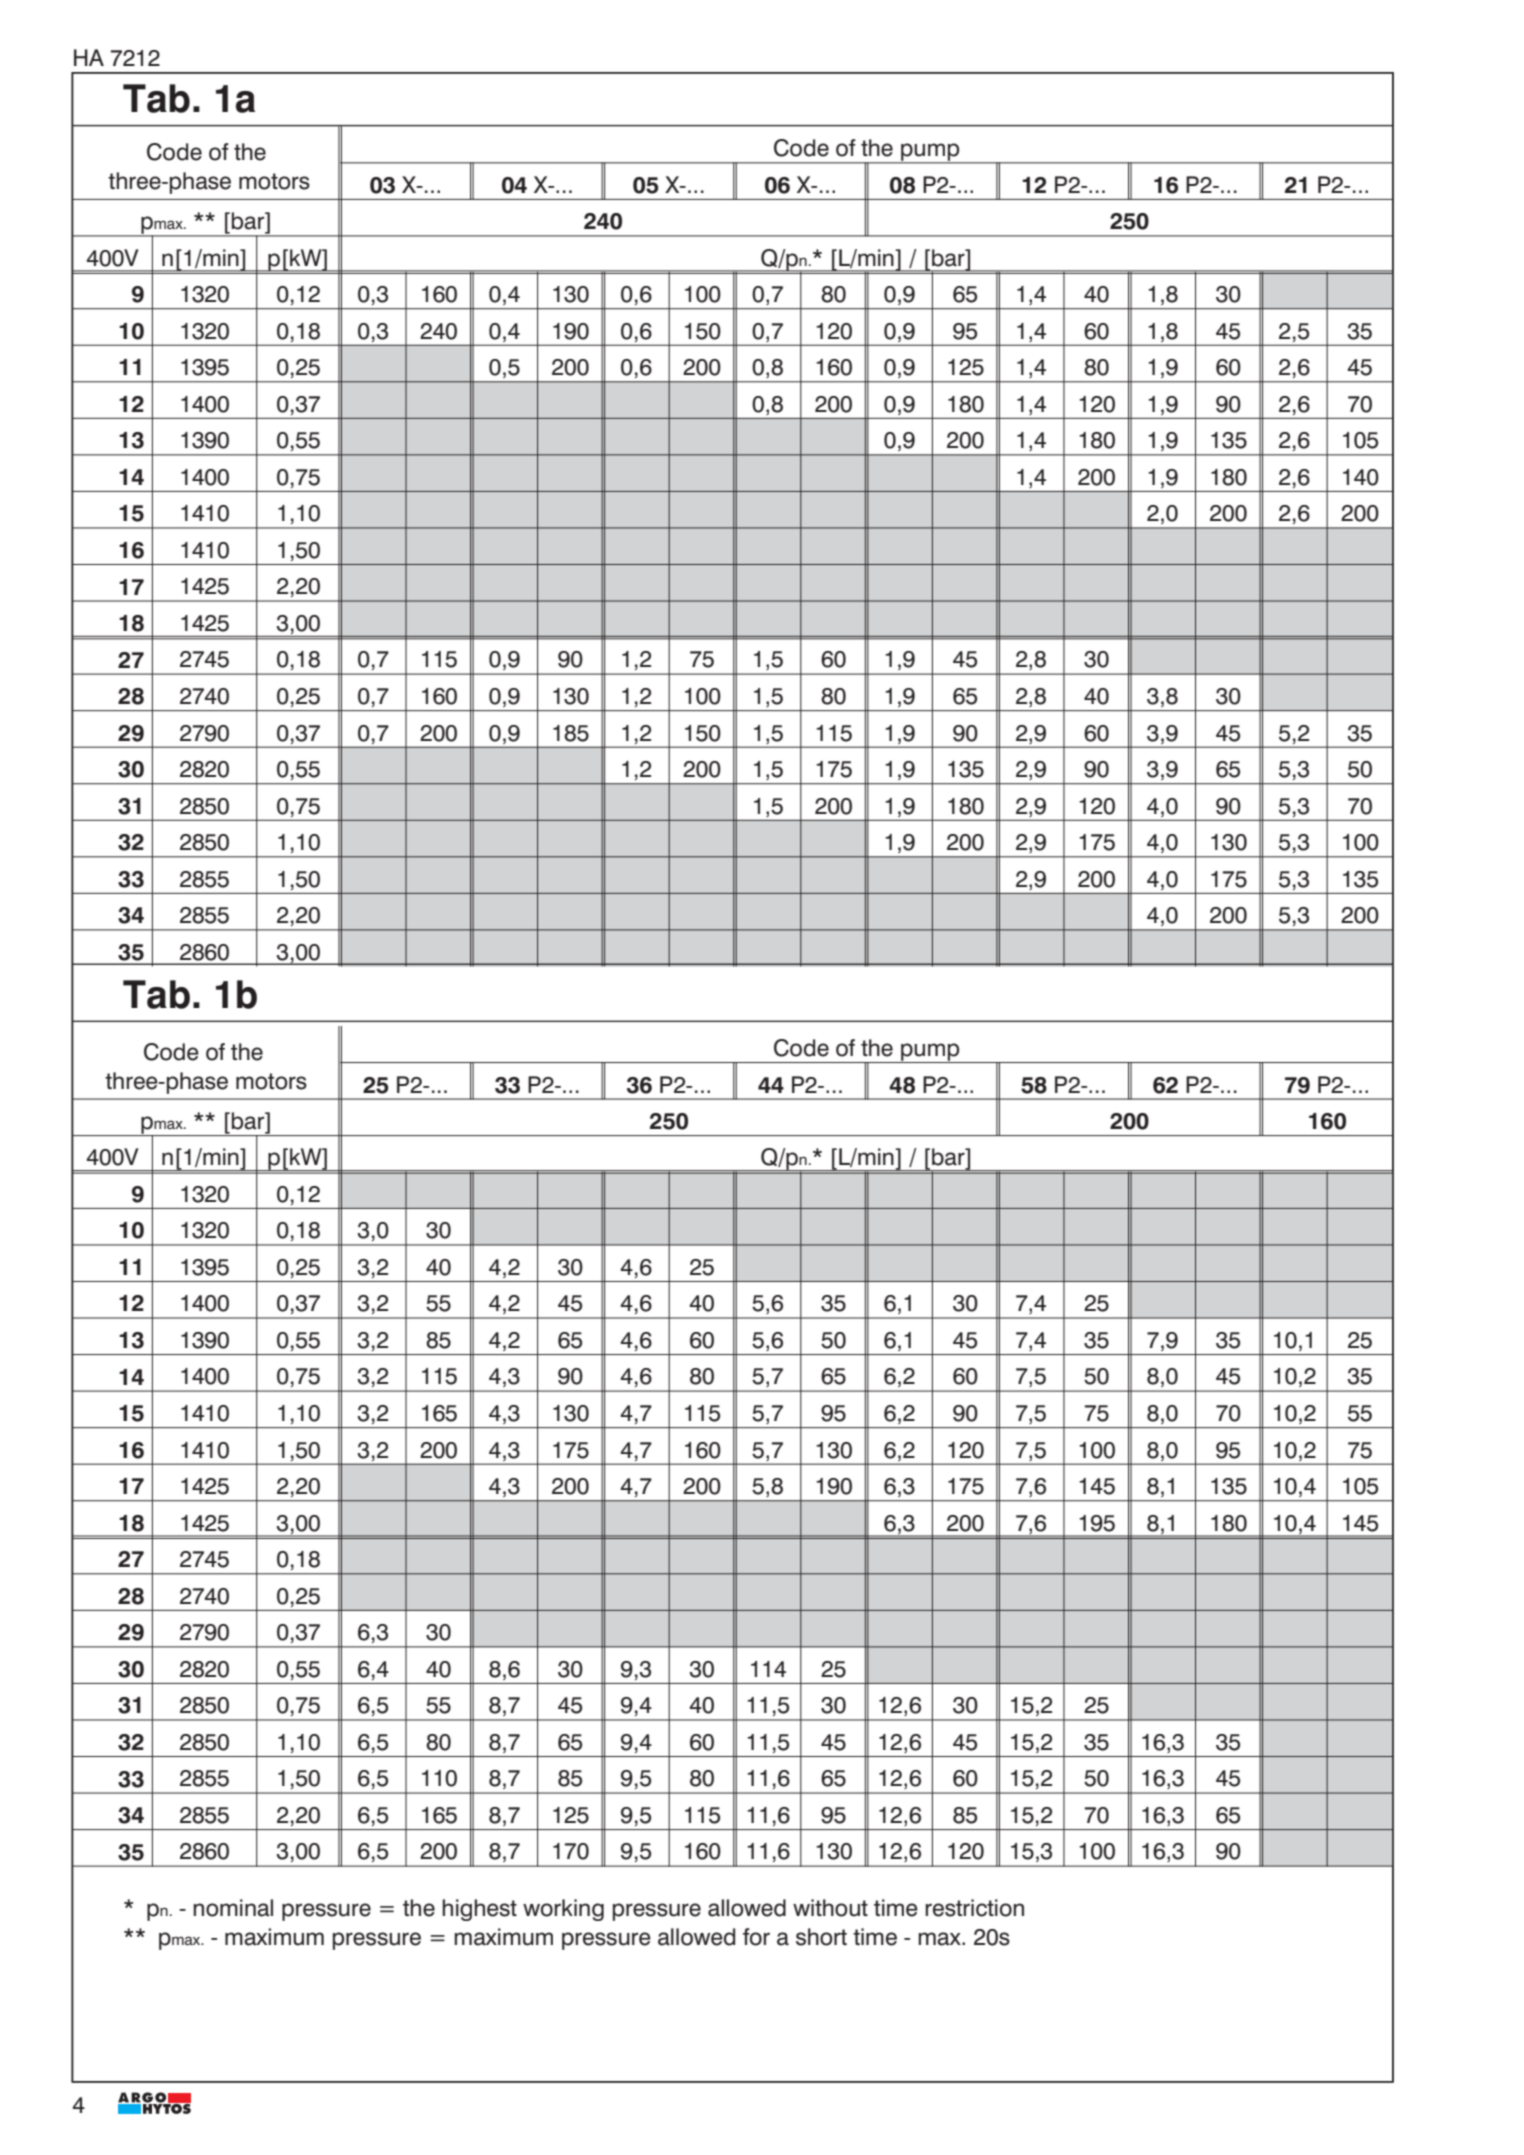  What do you see at coordinates (756, 1937) in the image?
I see `for` at bounding box center [756, 1937].
